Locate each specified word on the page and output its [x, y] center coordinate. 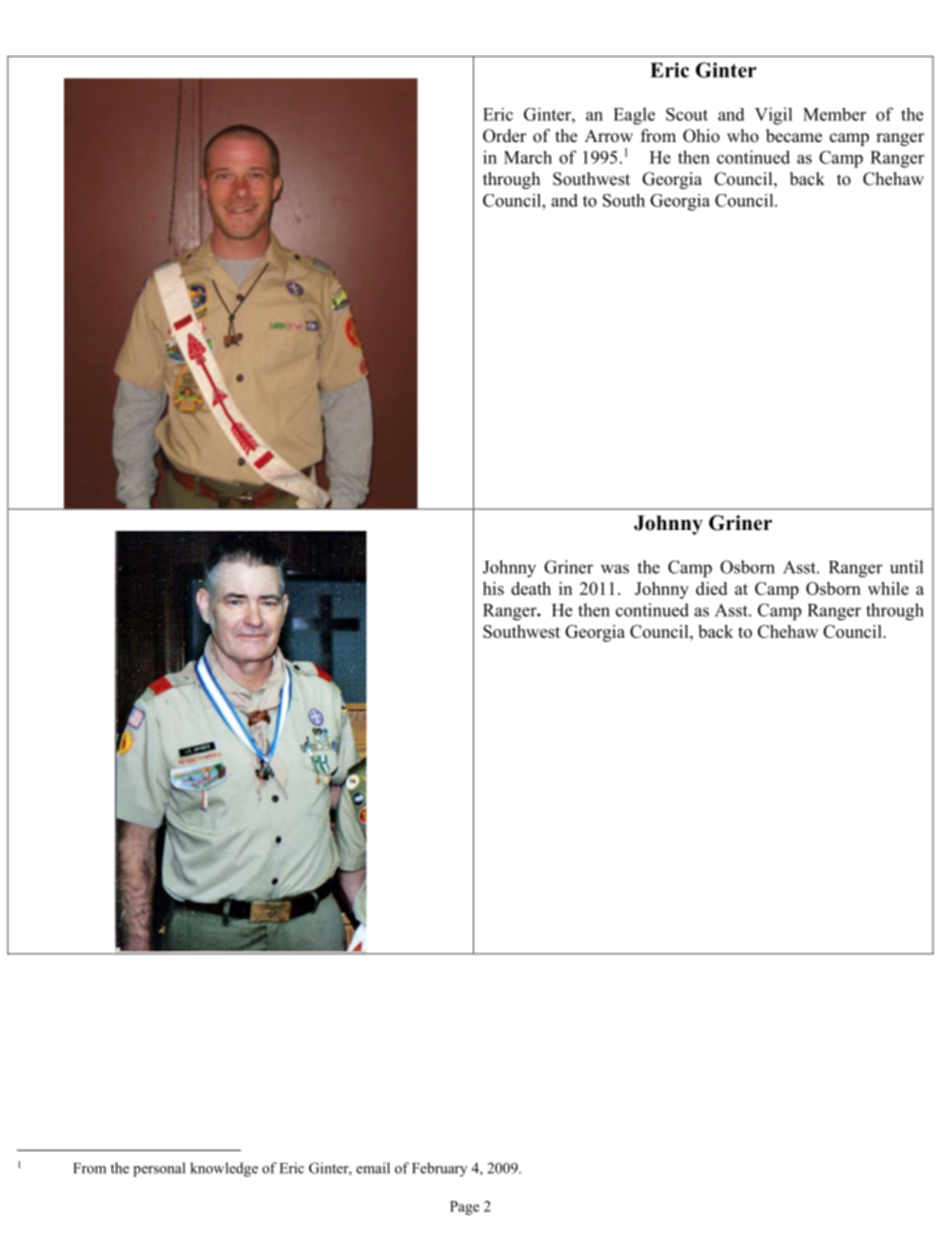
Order [504, 136]
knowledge [224, 1169]
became [794, 136]
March [528, 157]
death [531, 588]
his [493, 588]
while [888, 588]
